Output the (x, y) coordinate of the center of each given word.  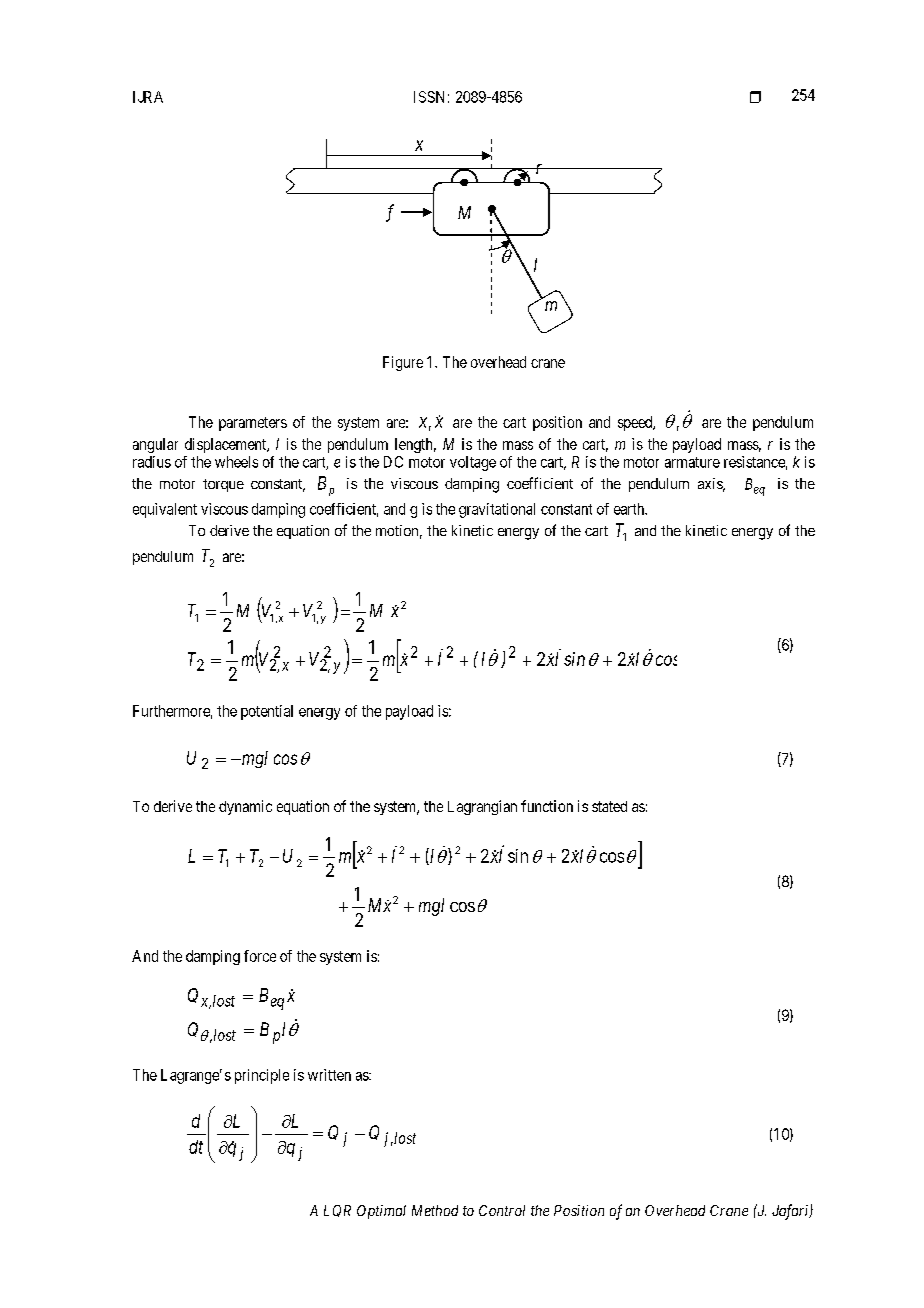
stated (609, 806)
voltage (473, 463)
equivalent (165, 510)
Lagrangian (482, 807)
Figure (403, 363)
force (260, 956)
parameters (253, 424)
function (547, 806)
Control (502, 1210)
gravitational (497, 510)
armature (692, 462)
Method (435, 1210)
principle (262, 1076)
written (329, 1075)
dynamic (245, 807)
